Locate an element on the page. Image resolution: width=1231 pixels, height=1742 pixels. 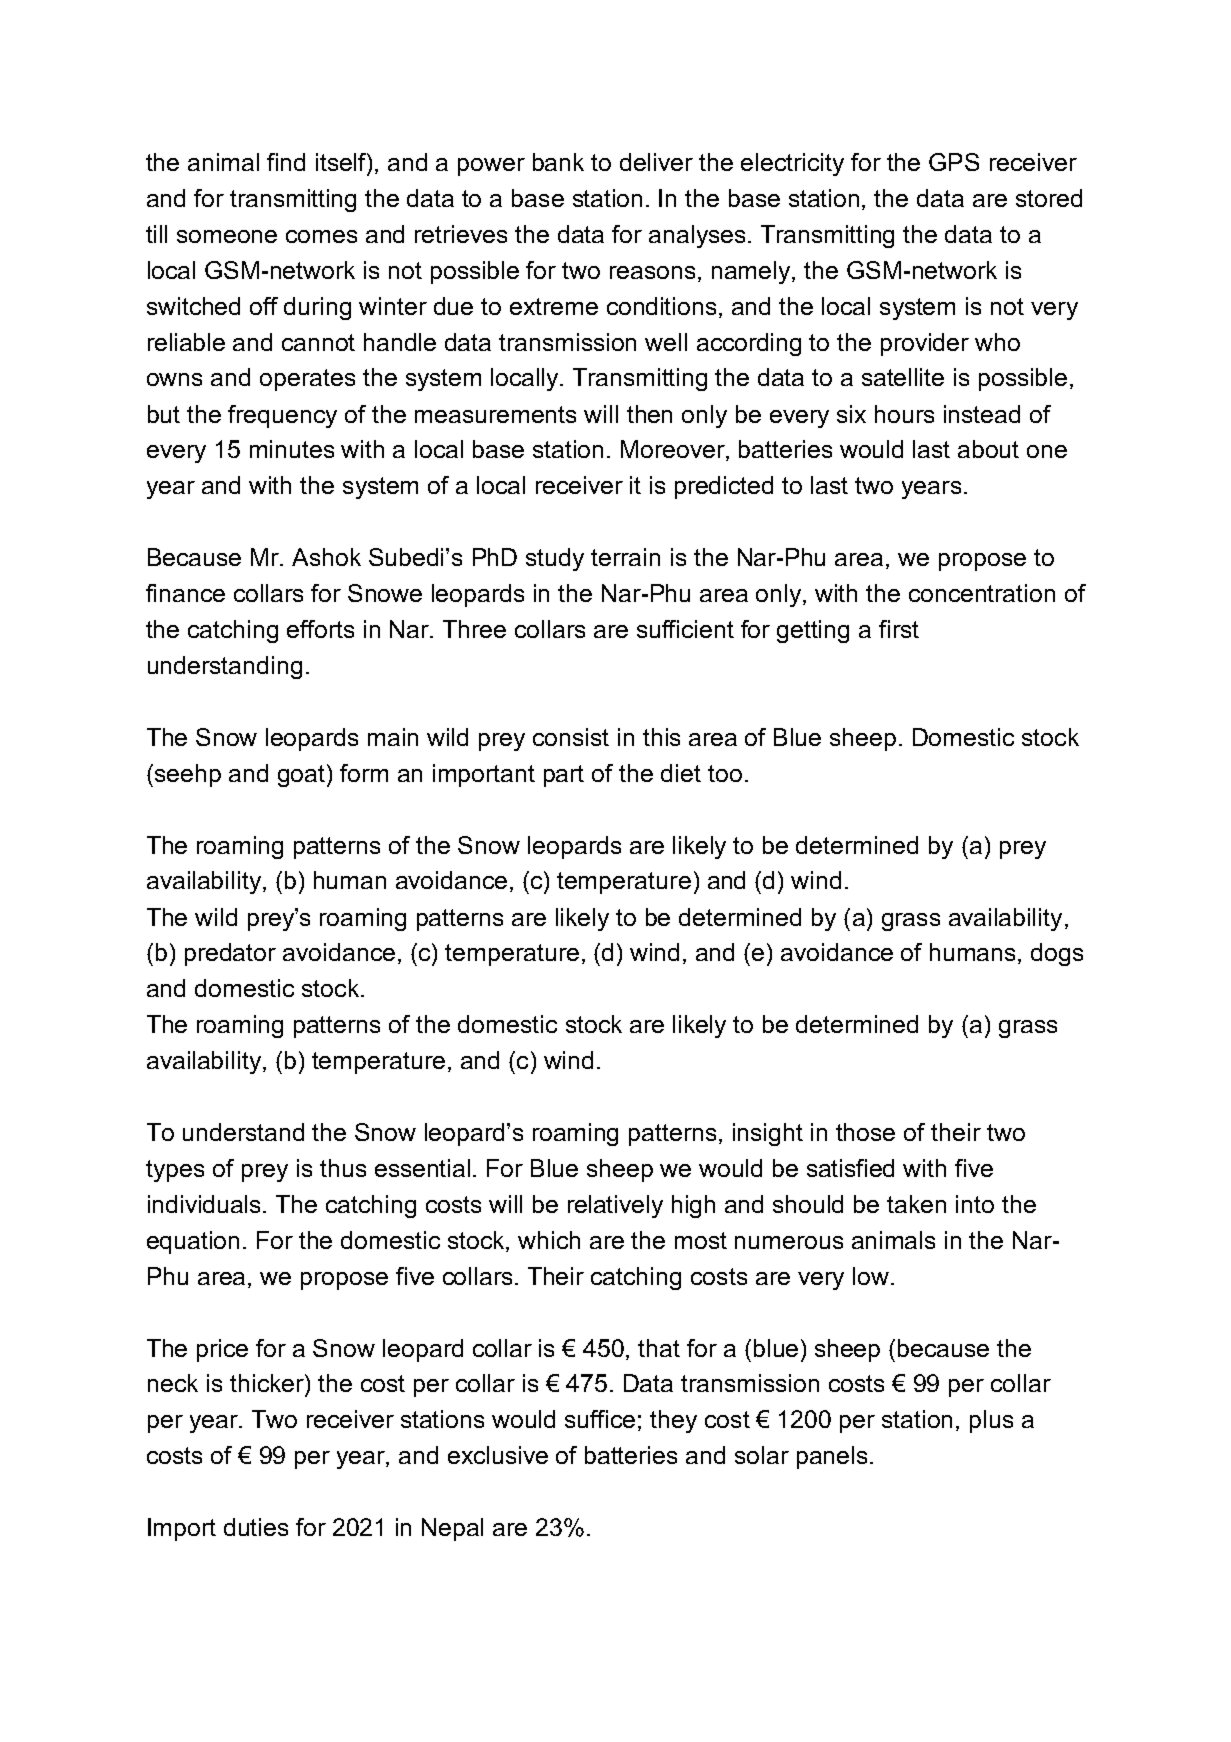
part is located at coordinates (564, 776).
